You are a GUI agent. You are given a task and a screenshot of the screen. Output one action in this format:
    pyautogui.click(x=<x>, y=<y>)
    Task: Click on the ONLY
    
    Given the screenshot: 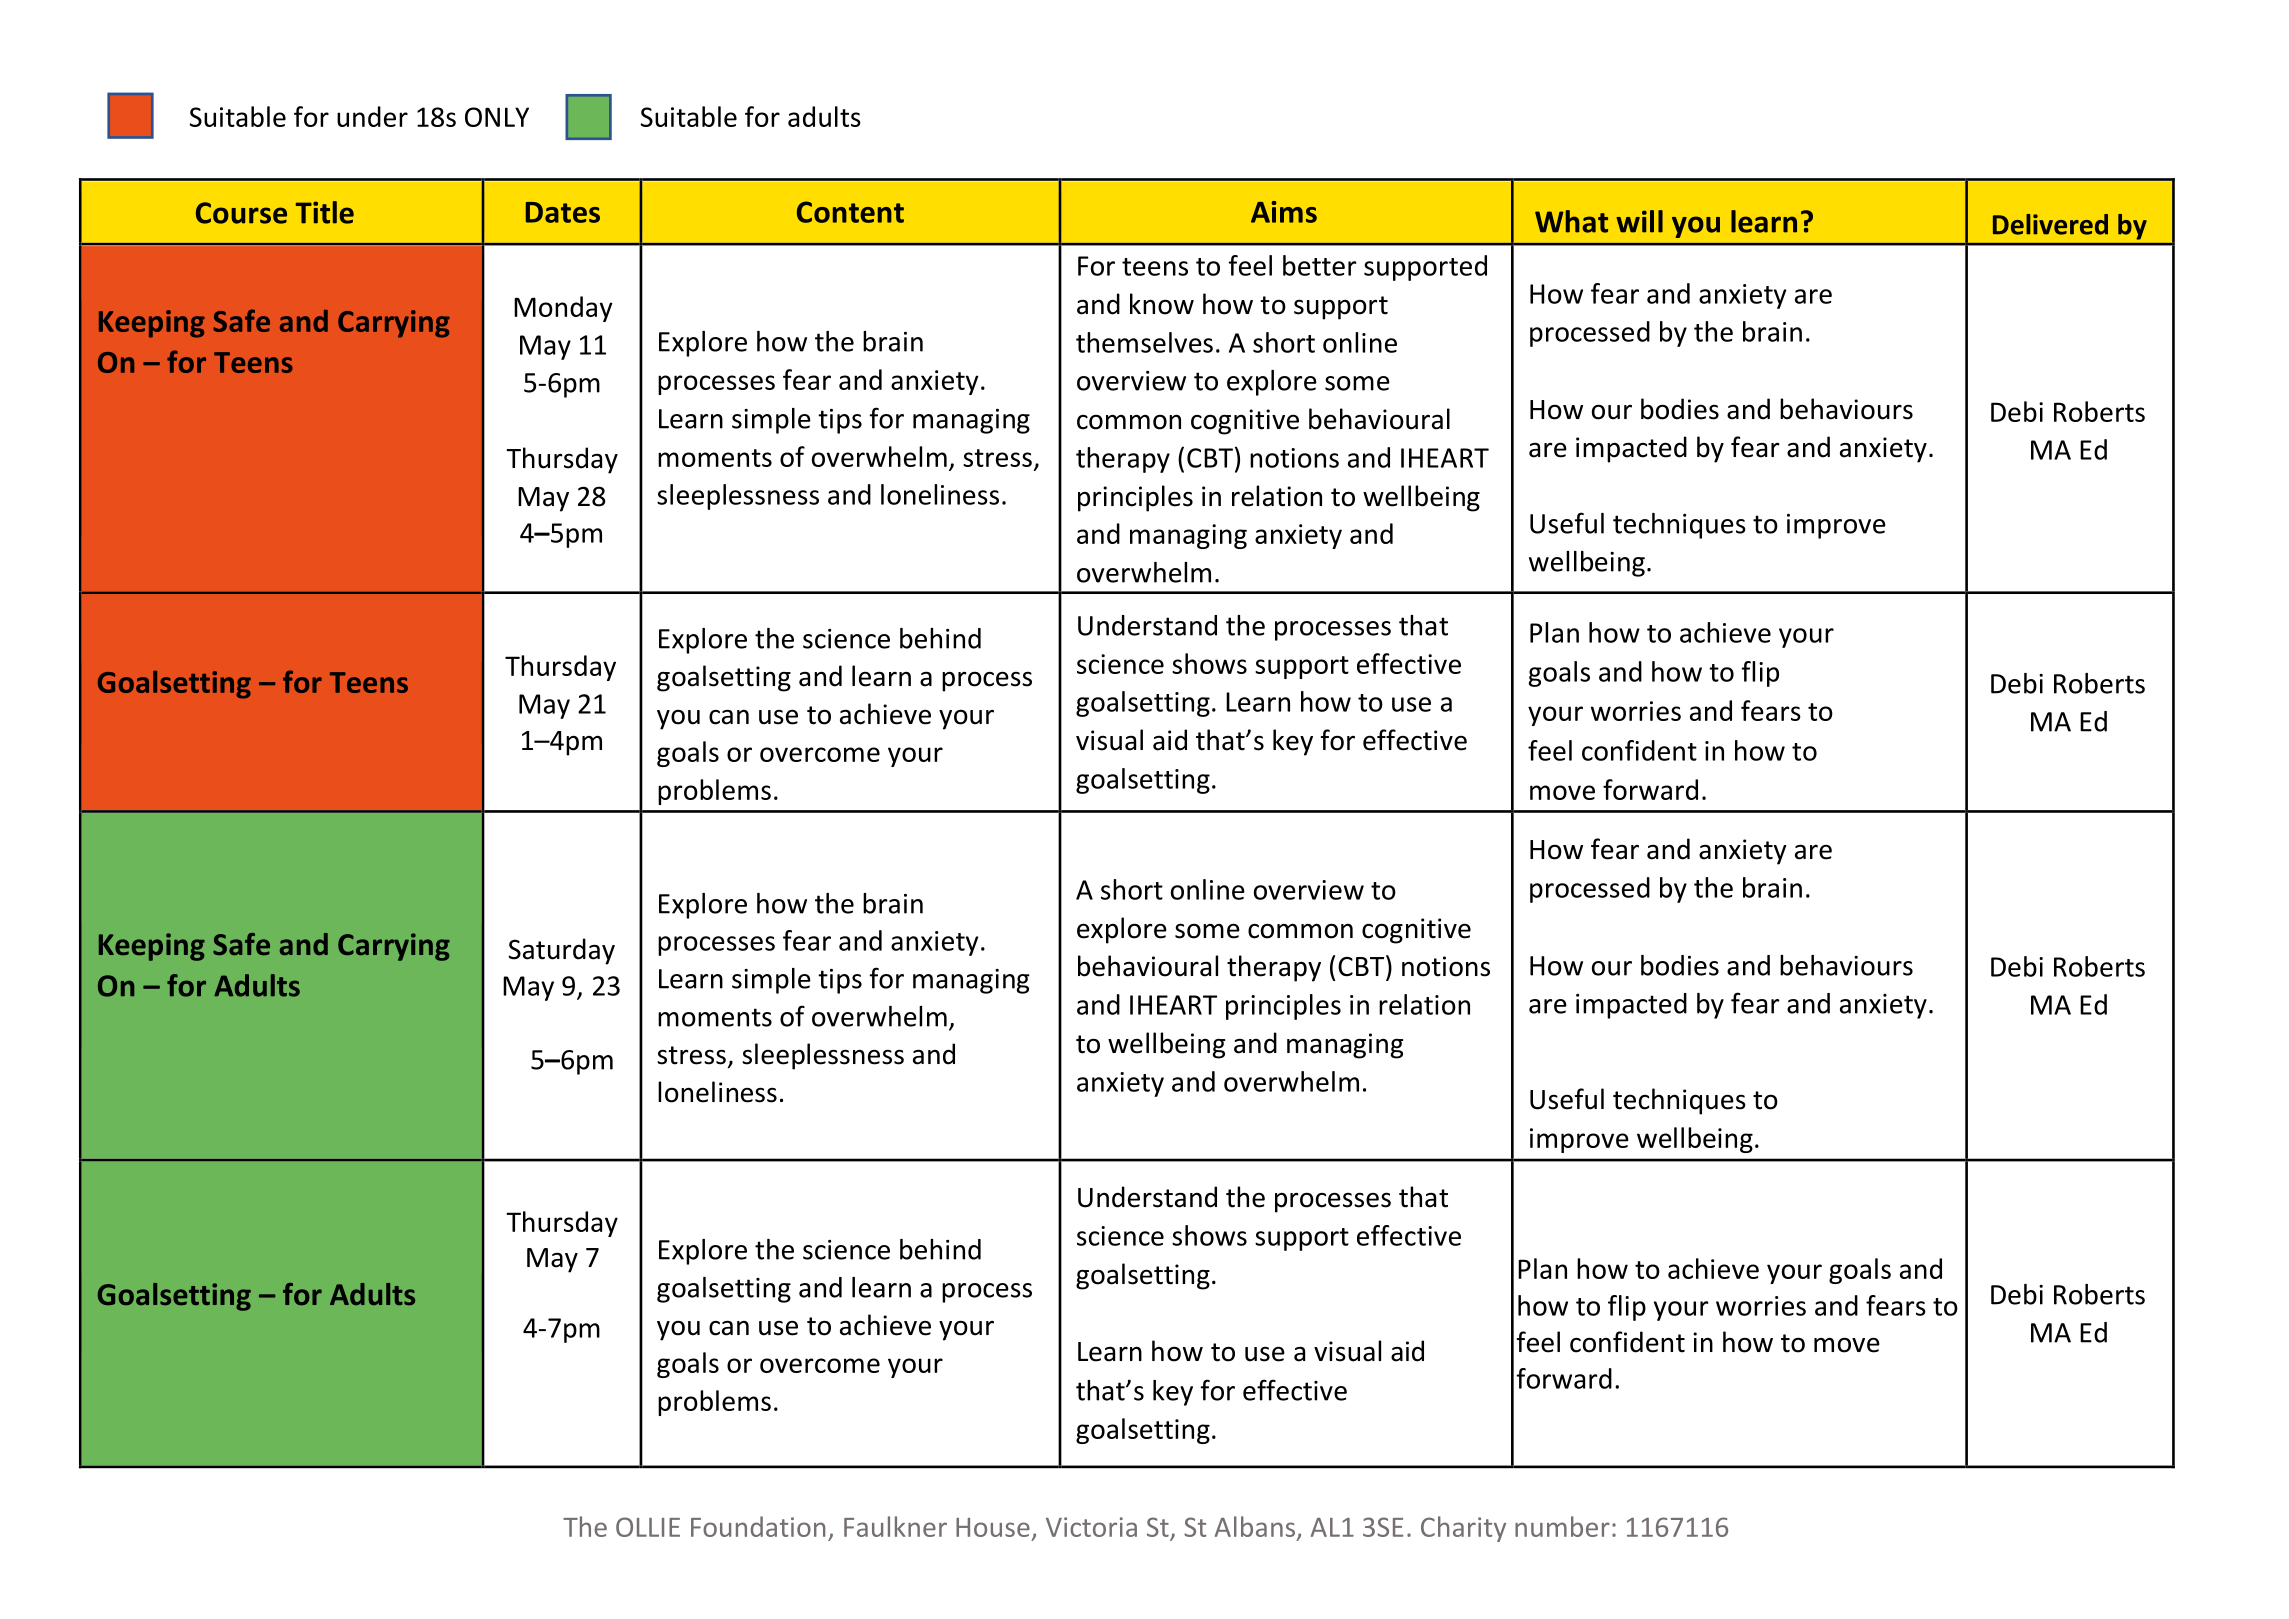 What is the action you would take?
    pyautogui.click(x=497, y=117)
